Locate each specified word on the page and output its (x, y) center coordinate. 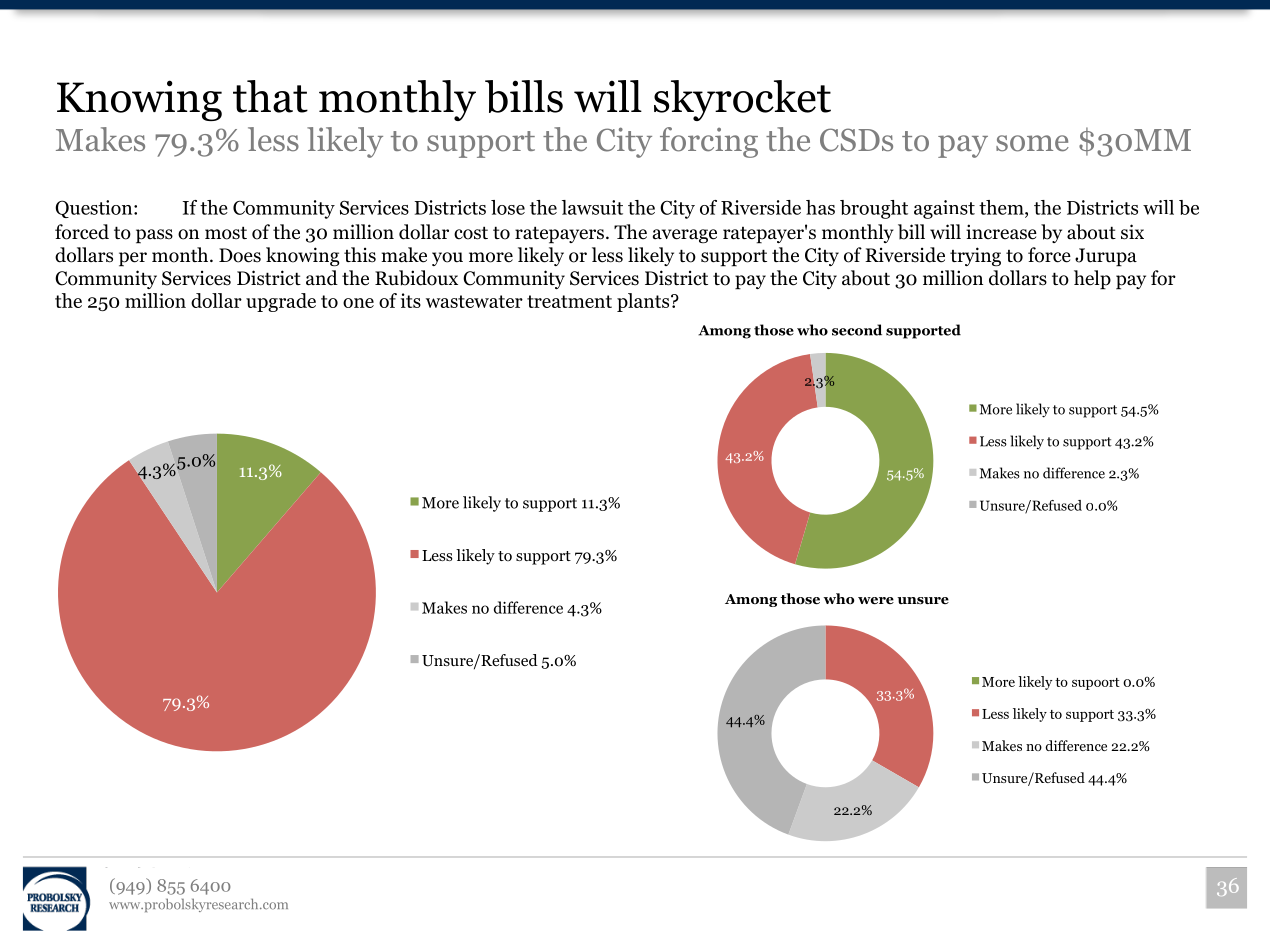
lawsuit (592, 207)
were (876, 601)
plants (644, 302)
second (857, 330)
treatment (569, 301)
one (358, 303)
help (1092, 280)
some (1032, 143)
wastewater (474, 301)
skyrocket (742, 100)
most (226, 233)
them (1002, 208)
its (411, 300)
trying (975, 256)
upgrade (281, 302)
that (270, 96)
